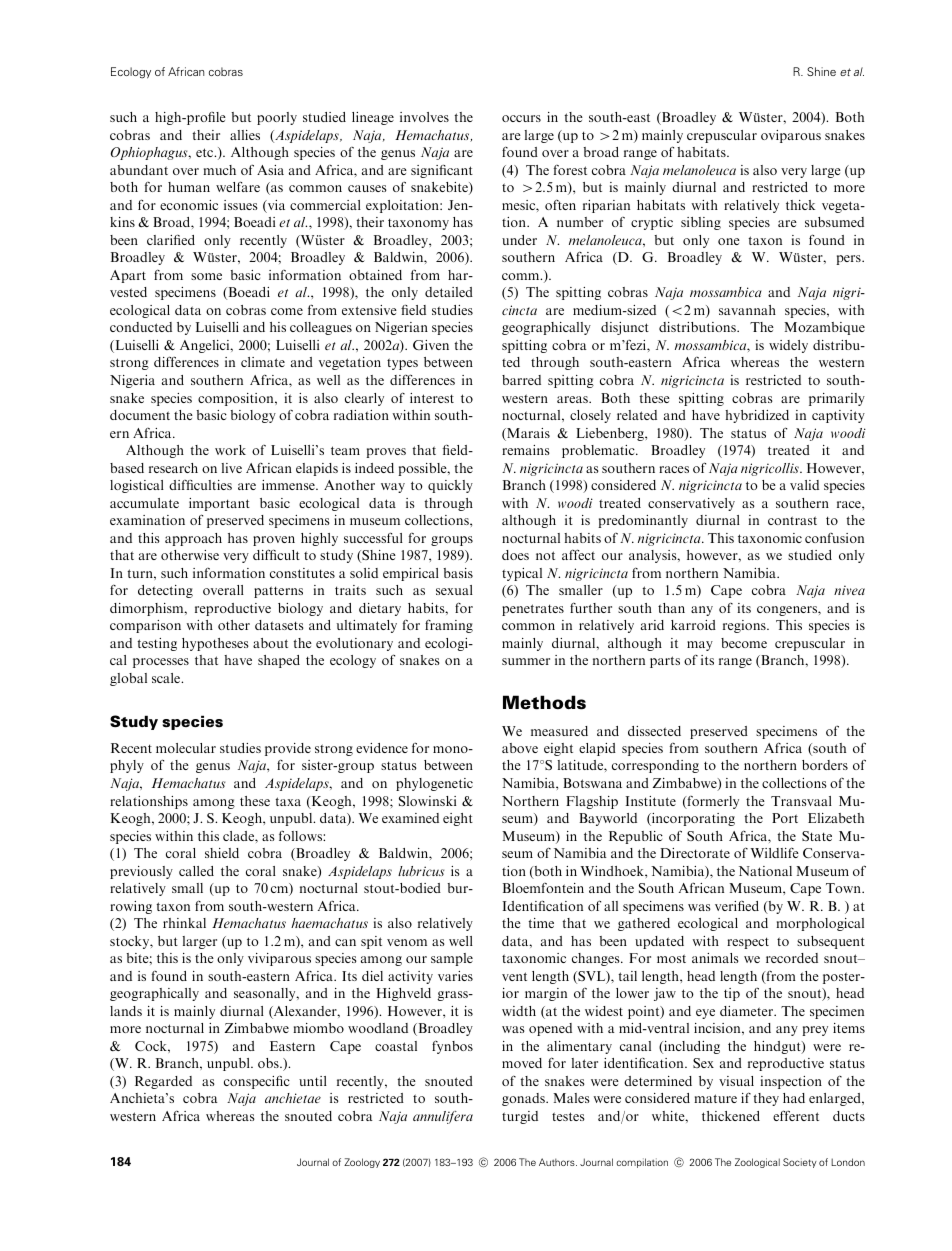 This screenshot has width=952, height=1251. Describe the element at coordinates (163, 1082) in the screenshot. I see `Regarded` at that location.
